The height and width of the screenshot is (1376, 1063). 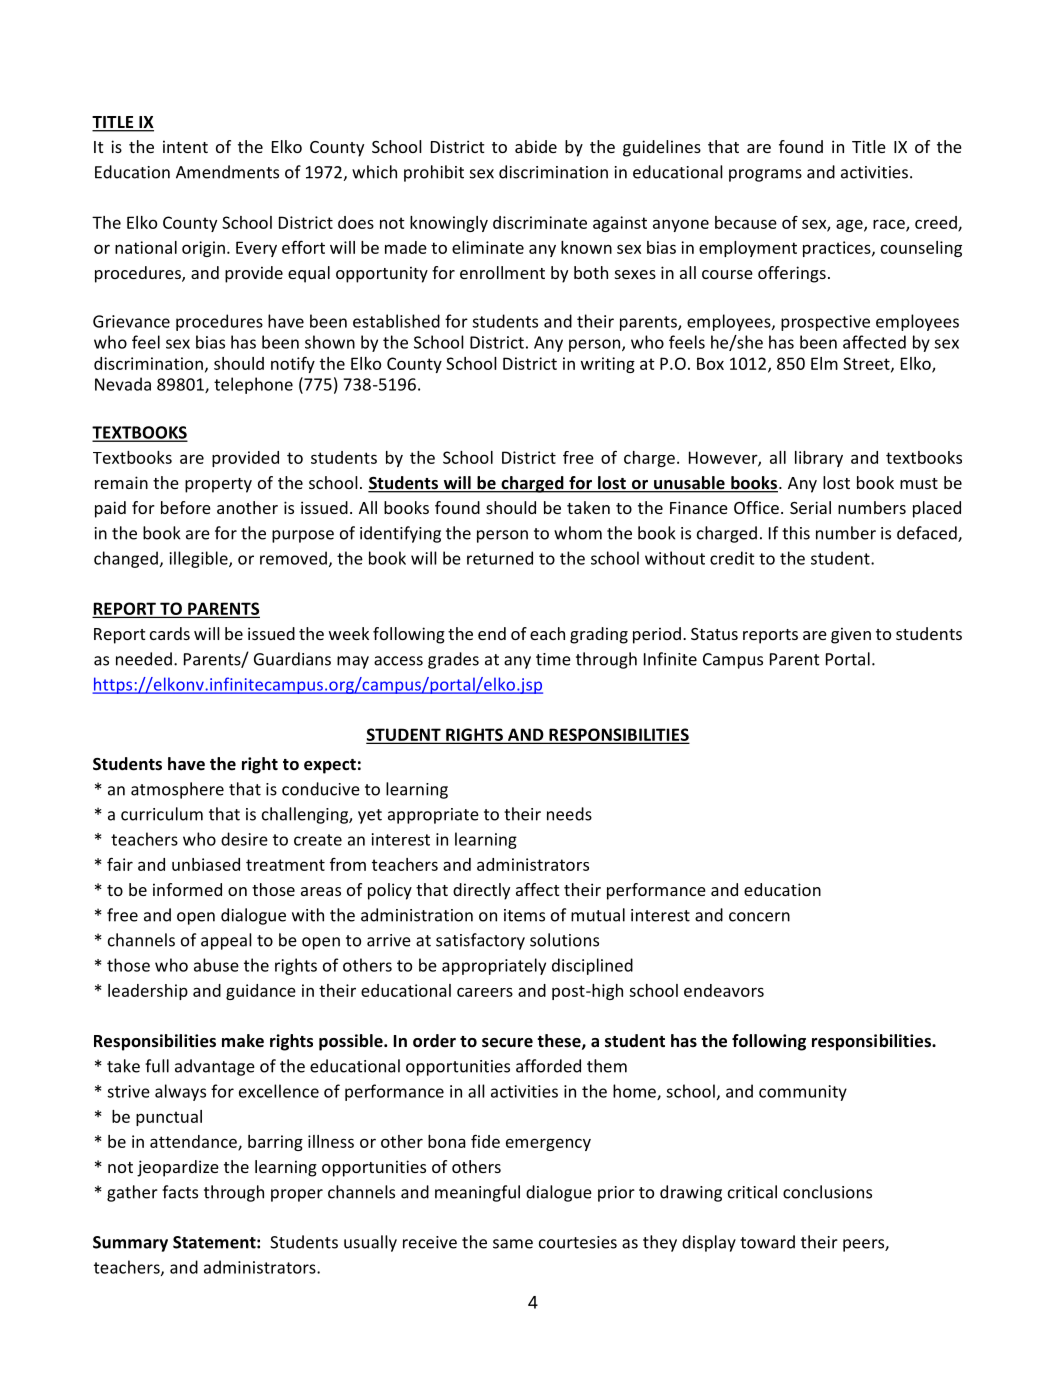 I want to click on programs, so click(x=765, y=175).
